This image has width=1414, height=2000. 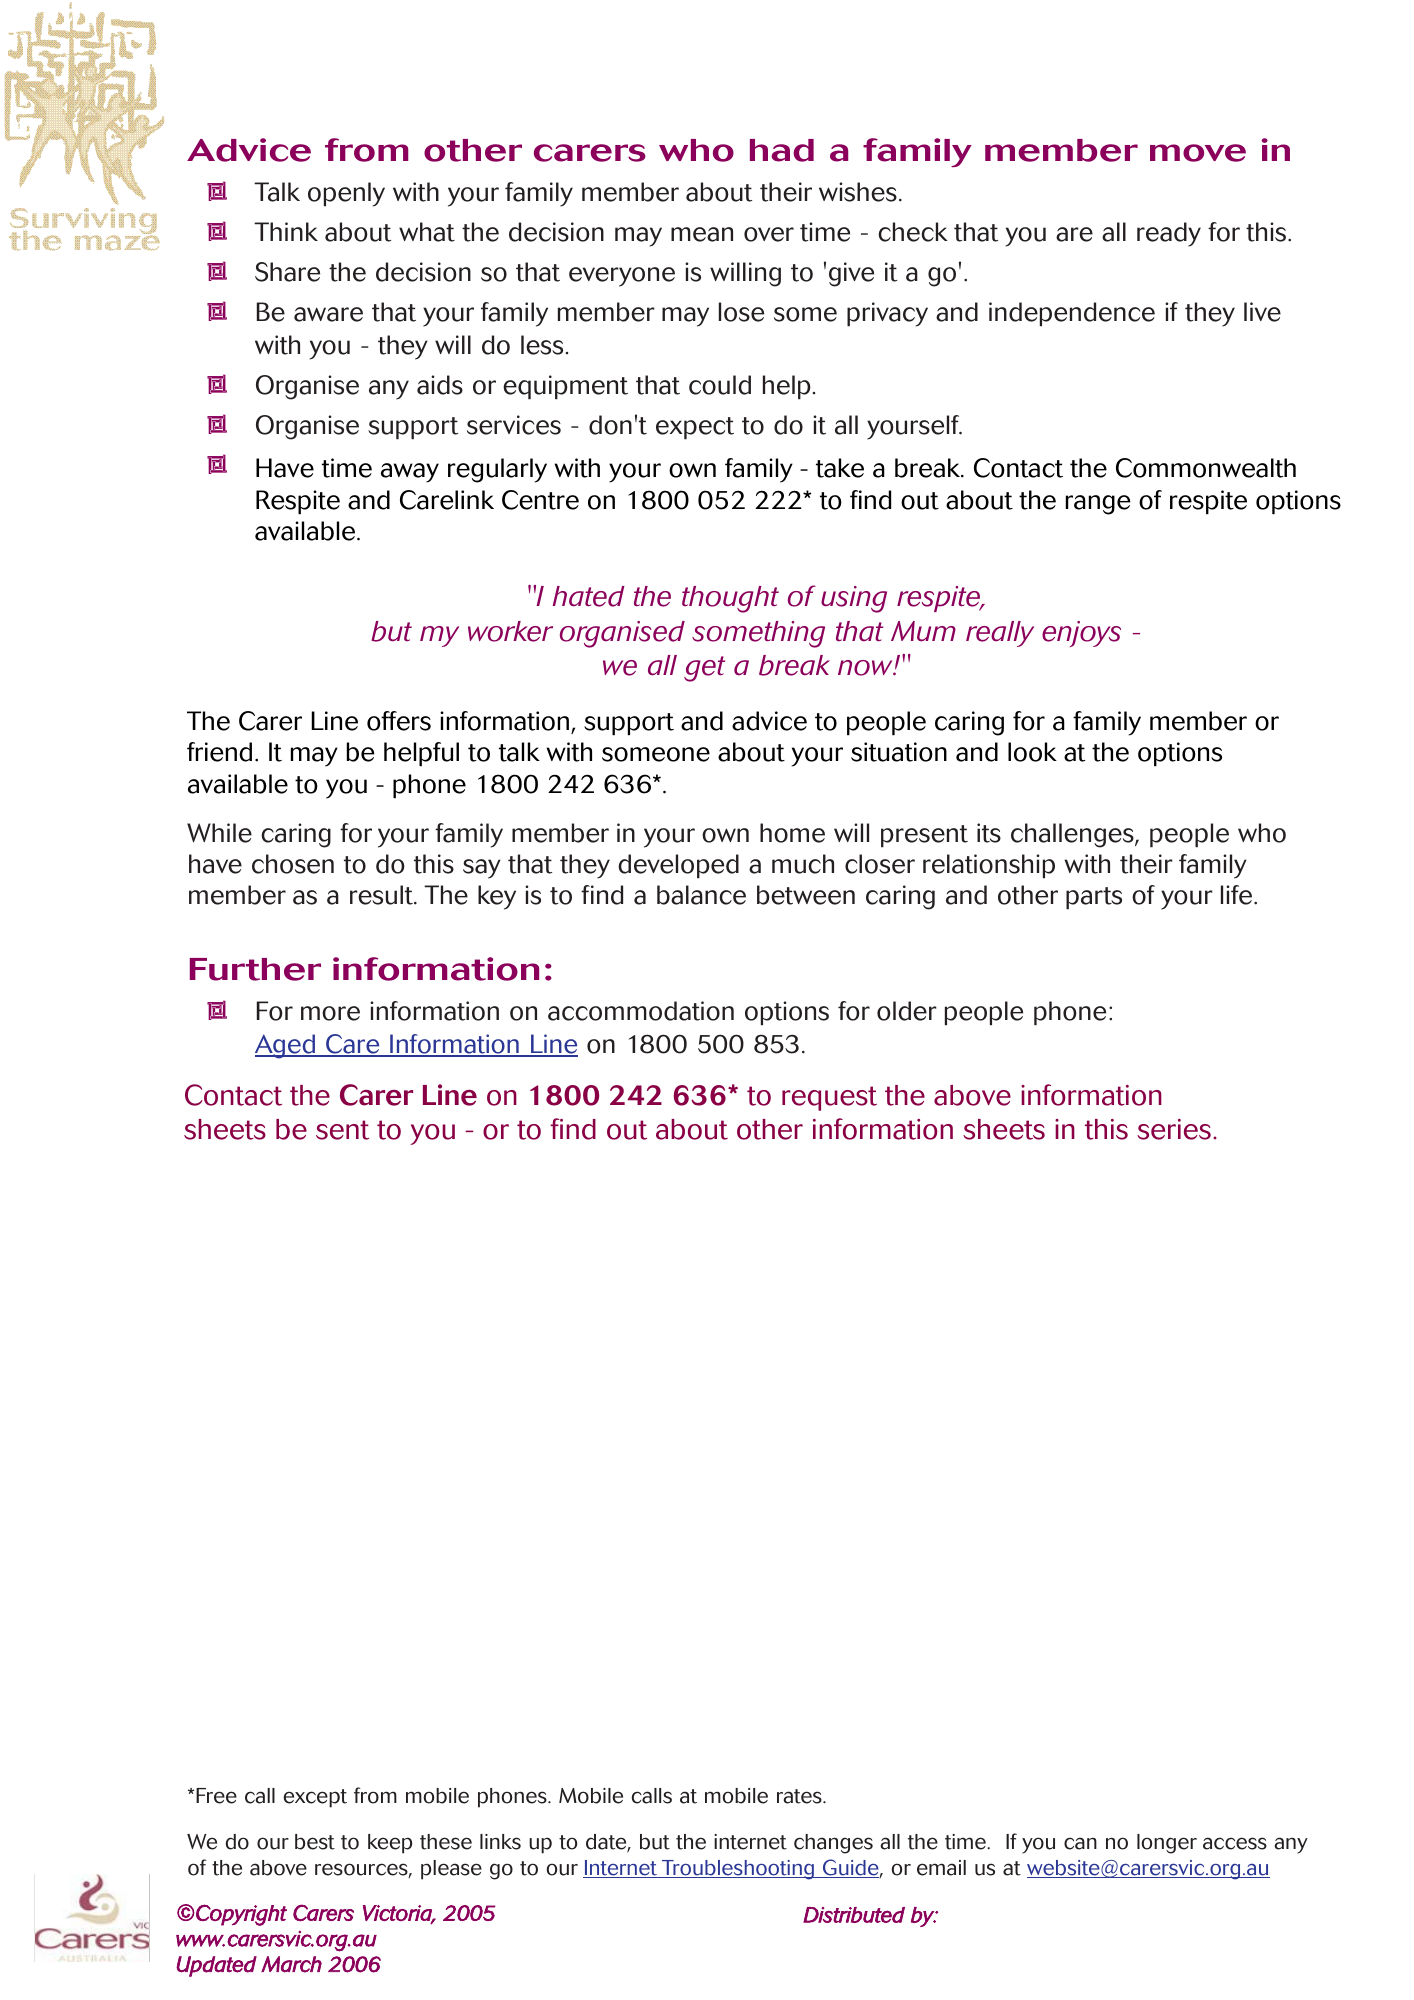 What do you see at coordinates (1094, 898) in the image?
I see `parts` at bounding box center [1094, 898].
